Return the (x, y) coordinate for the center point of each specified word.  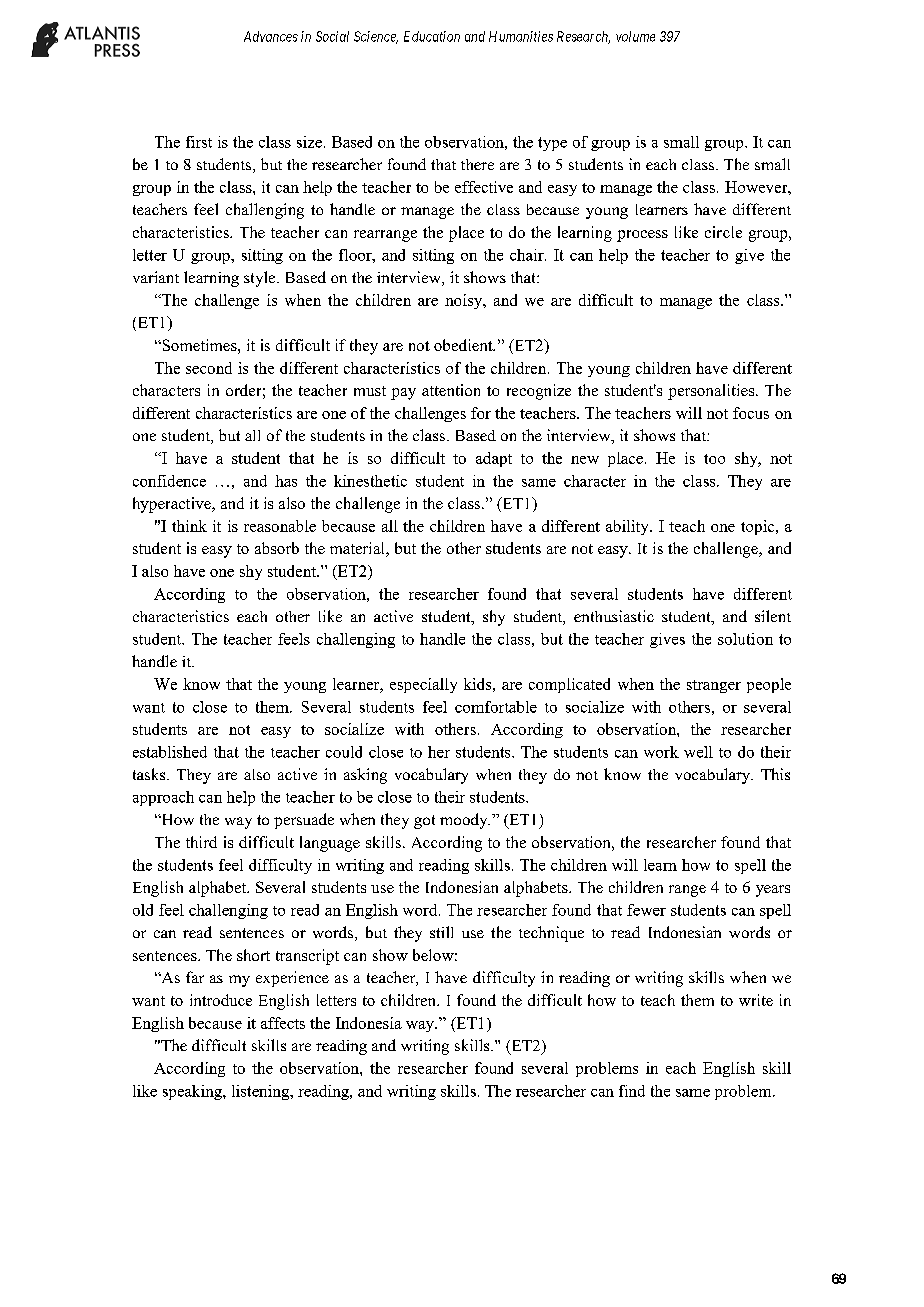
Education (432, 36)
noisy (465, 301)
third (201, 842)
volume (635, 36)
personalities (712, 392)
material (358, 549)
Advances (271, 36)
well (698, 752)
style (261, 279)
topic (759, 527)
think (189, 526)
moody (465, 821)
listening (262, 1092)
